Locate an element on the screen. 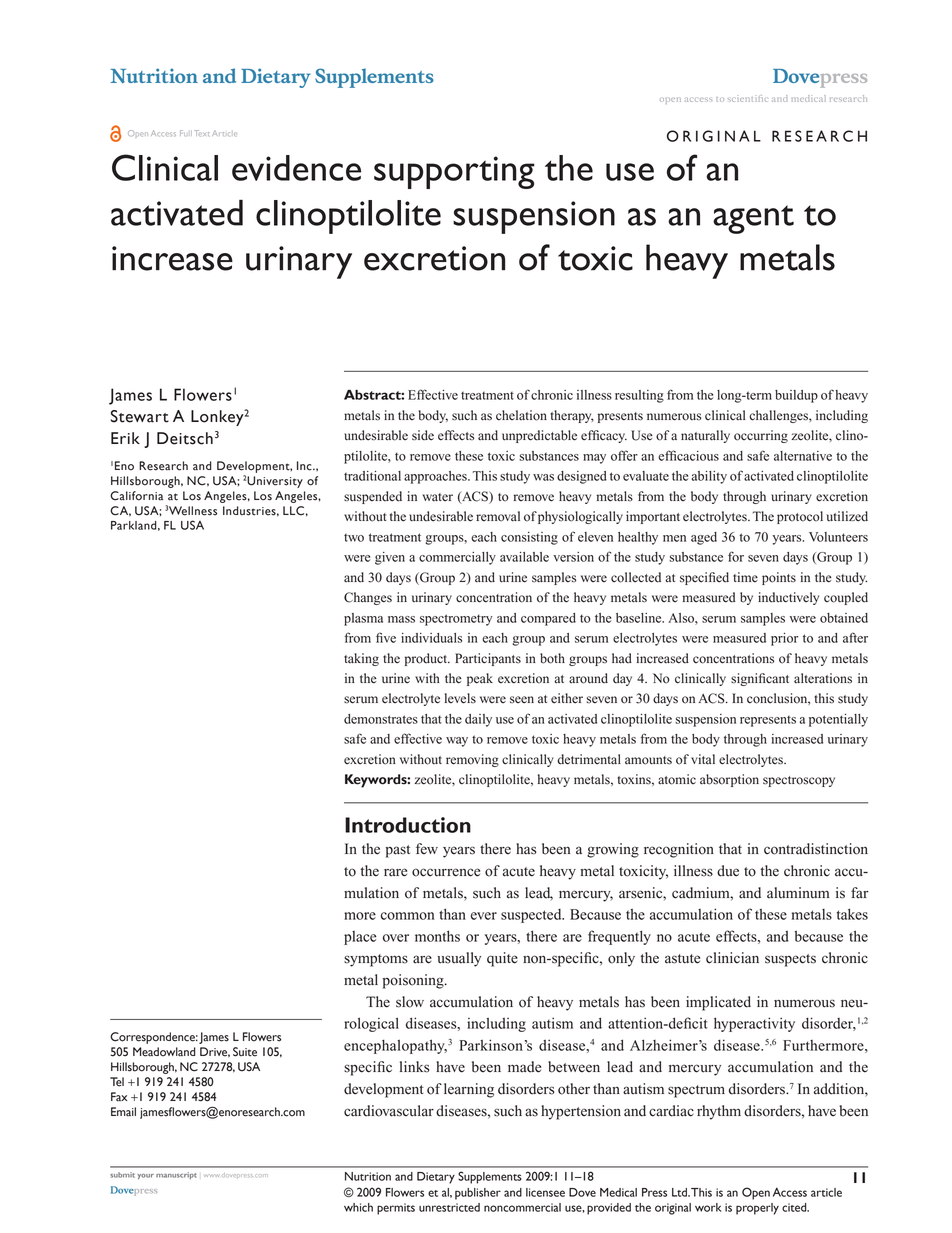  manuscript is located at coordinates (176, 1175).
